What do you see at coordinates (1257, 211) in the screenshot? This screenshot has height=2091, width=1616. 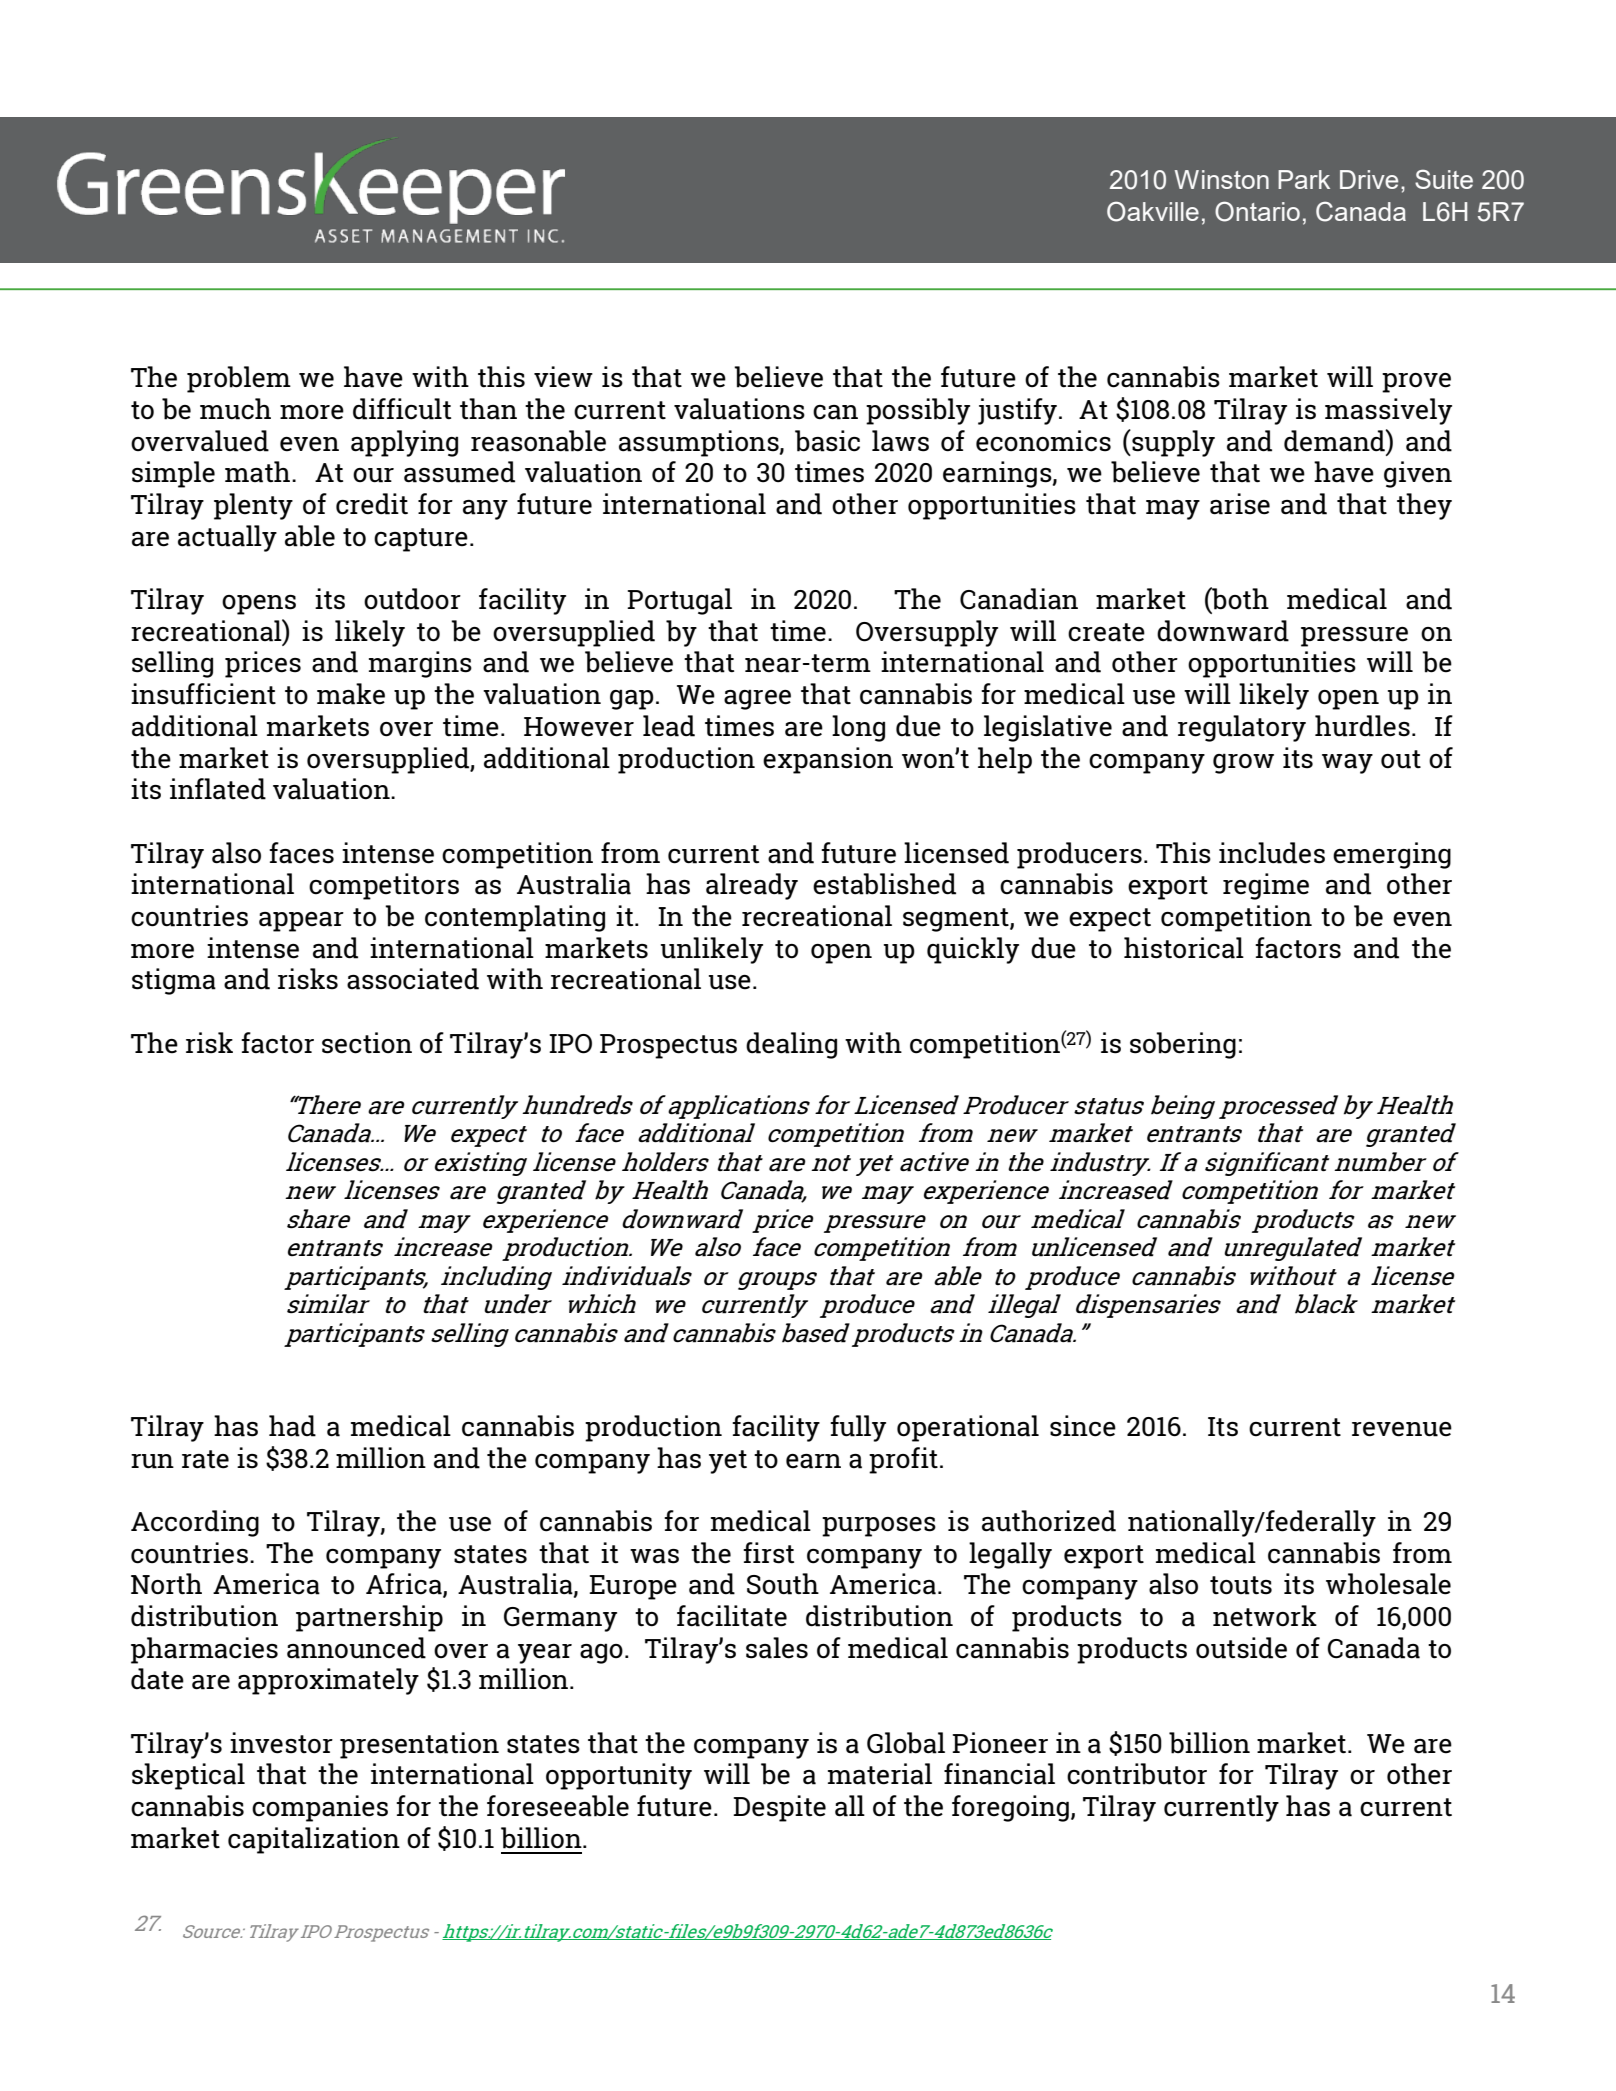 I see `Ontario` at bounding box center [1257, 211].
